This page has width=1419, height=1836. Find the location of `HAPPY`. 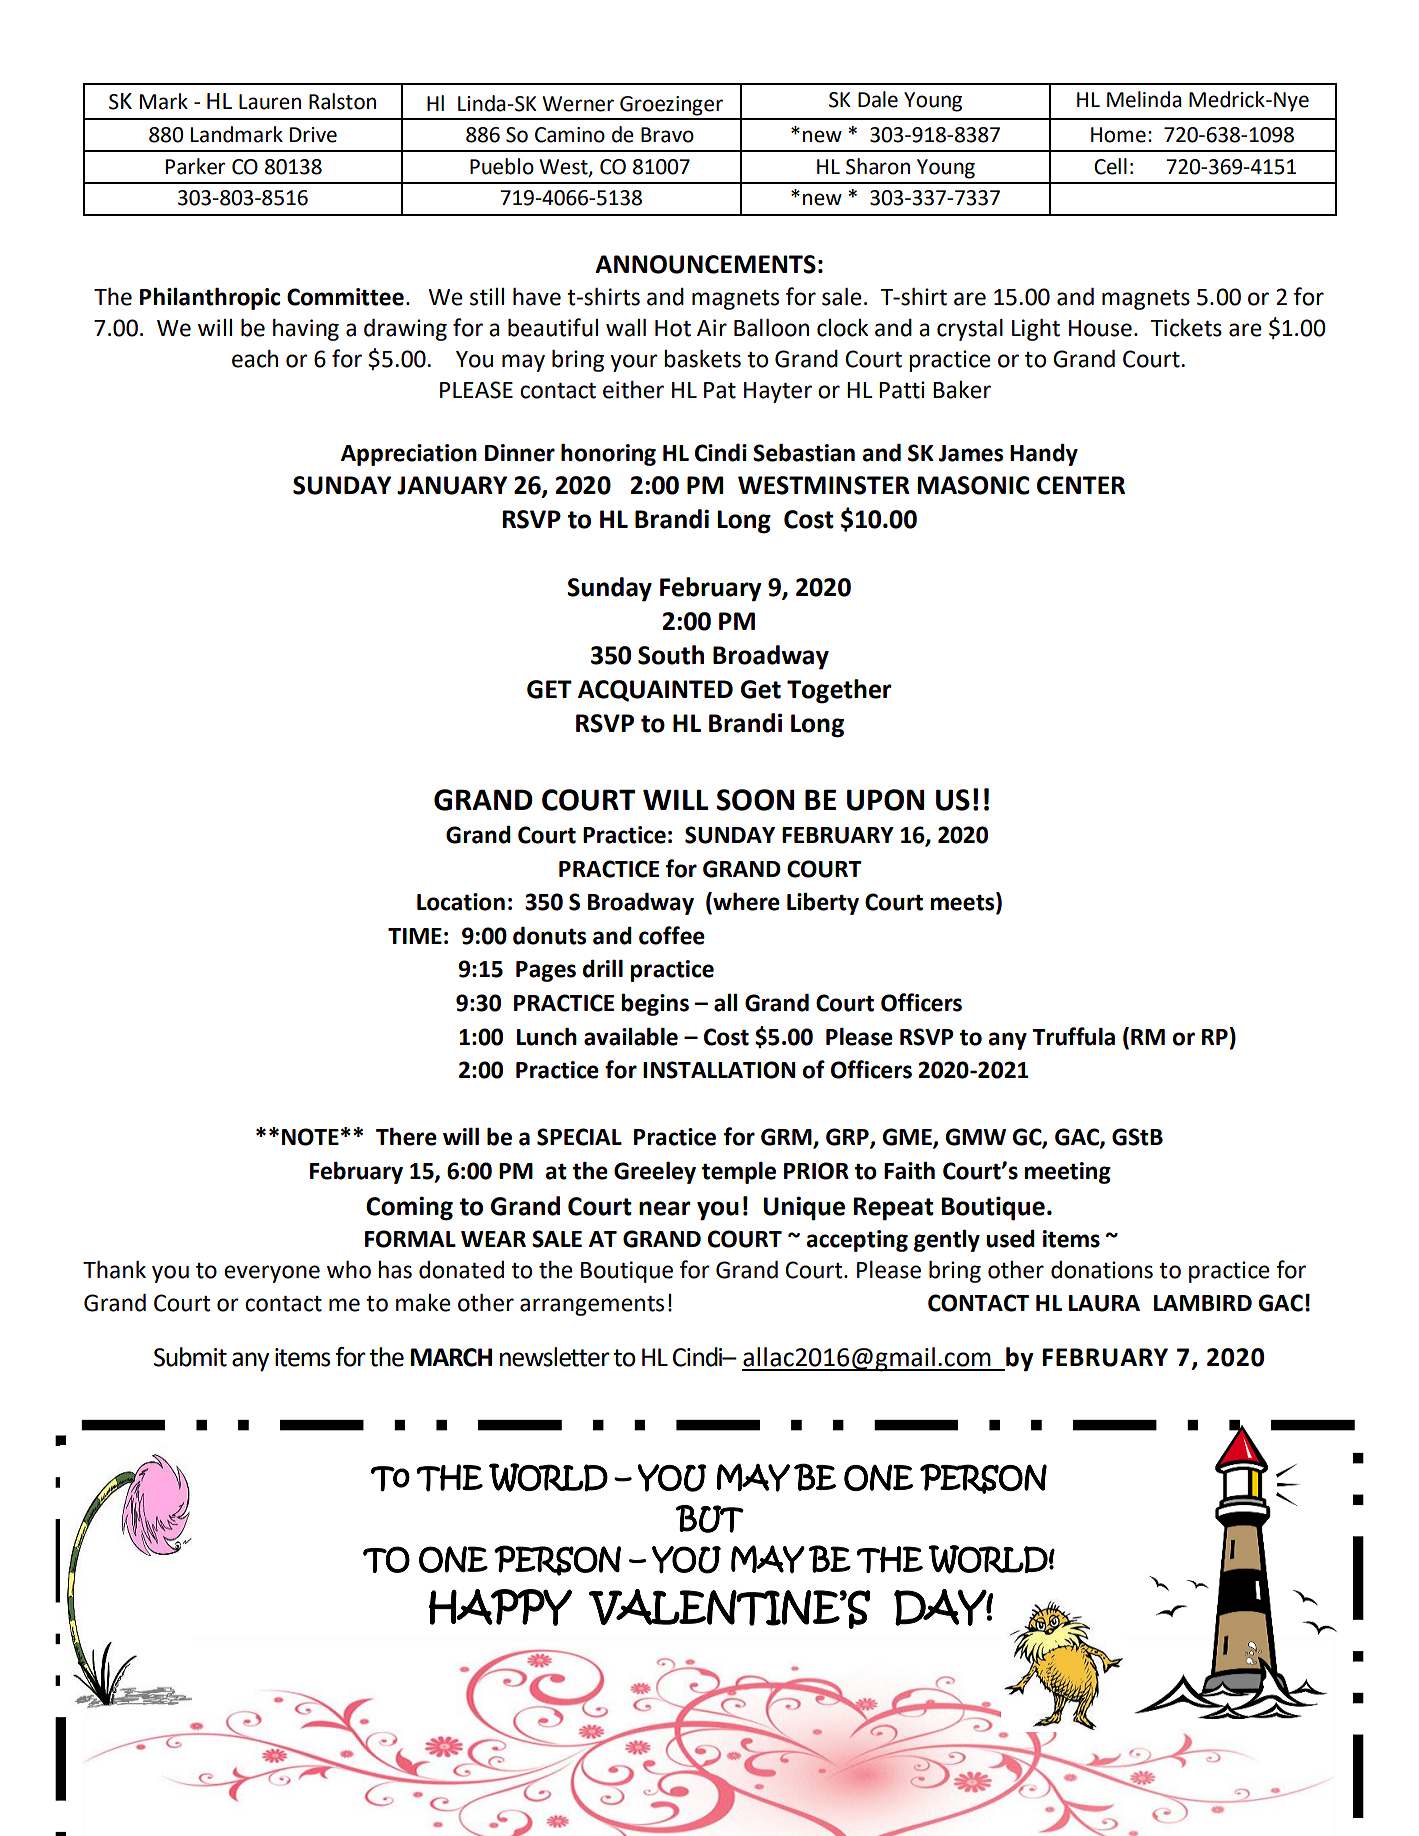

HAPPY is located at coordinates (500, 1607).
